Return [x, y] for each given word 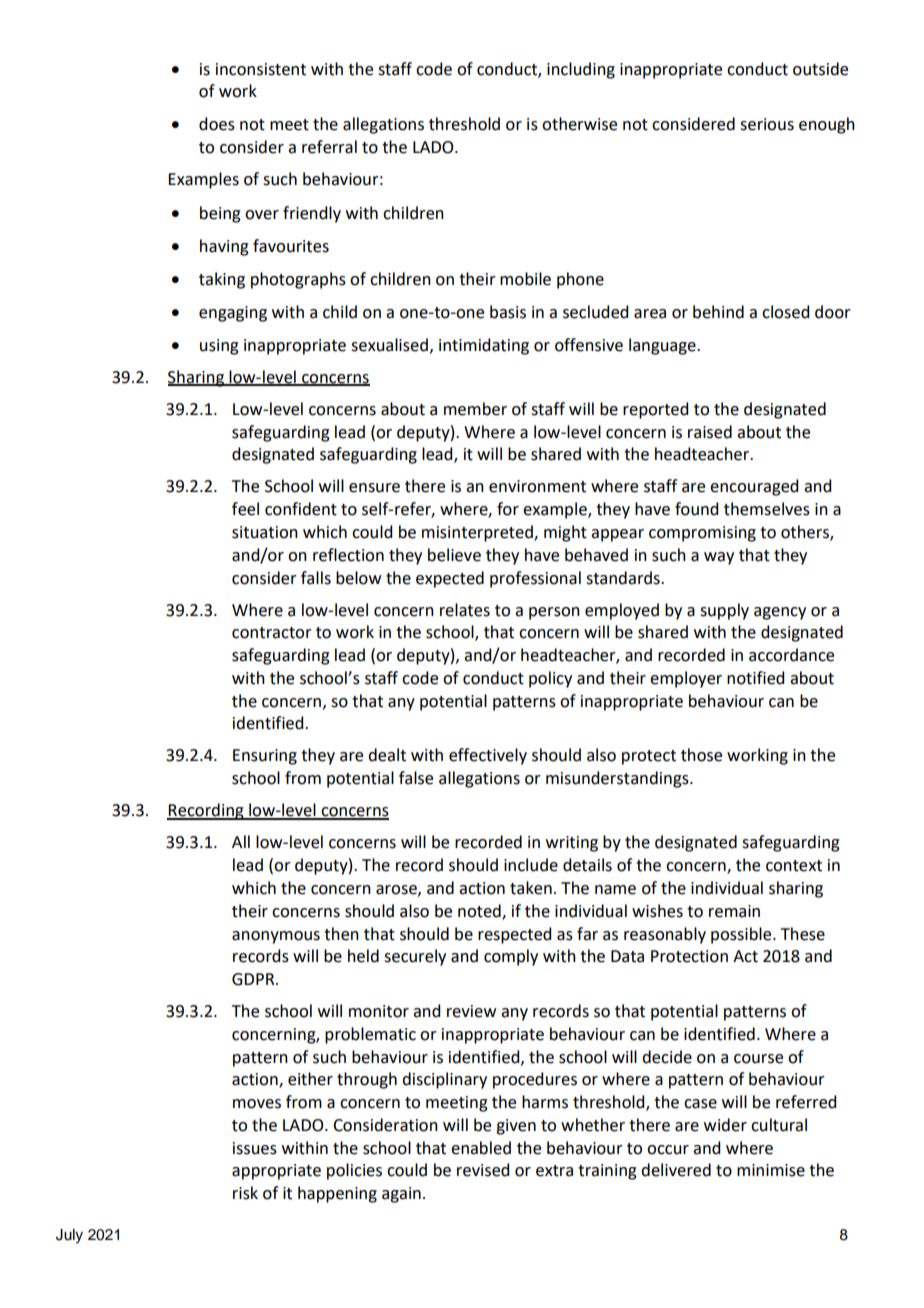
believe [454, 555]
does [217, 124]
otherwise [579, 124]
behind [718, 312]
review [471, 1011]
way [719, 558]
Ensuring [265, 757]
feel [245, 509]
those [701, 755]
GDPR [254, 979]
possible [742, 935]
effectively [488, 756]
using [219, 347]
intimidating [484, 346]
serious [767, 124]
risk [245, 1193]
